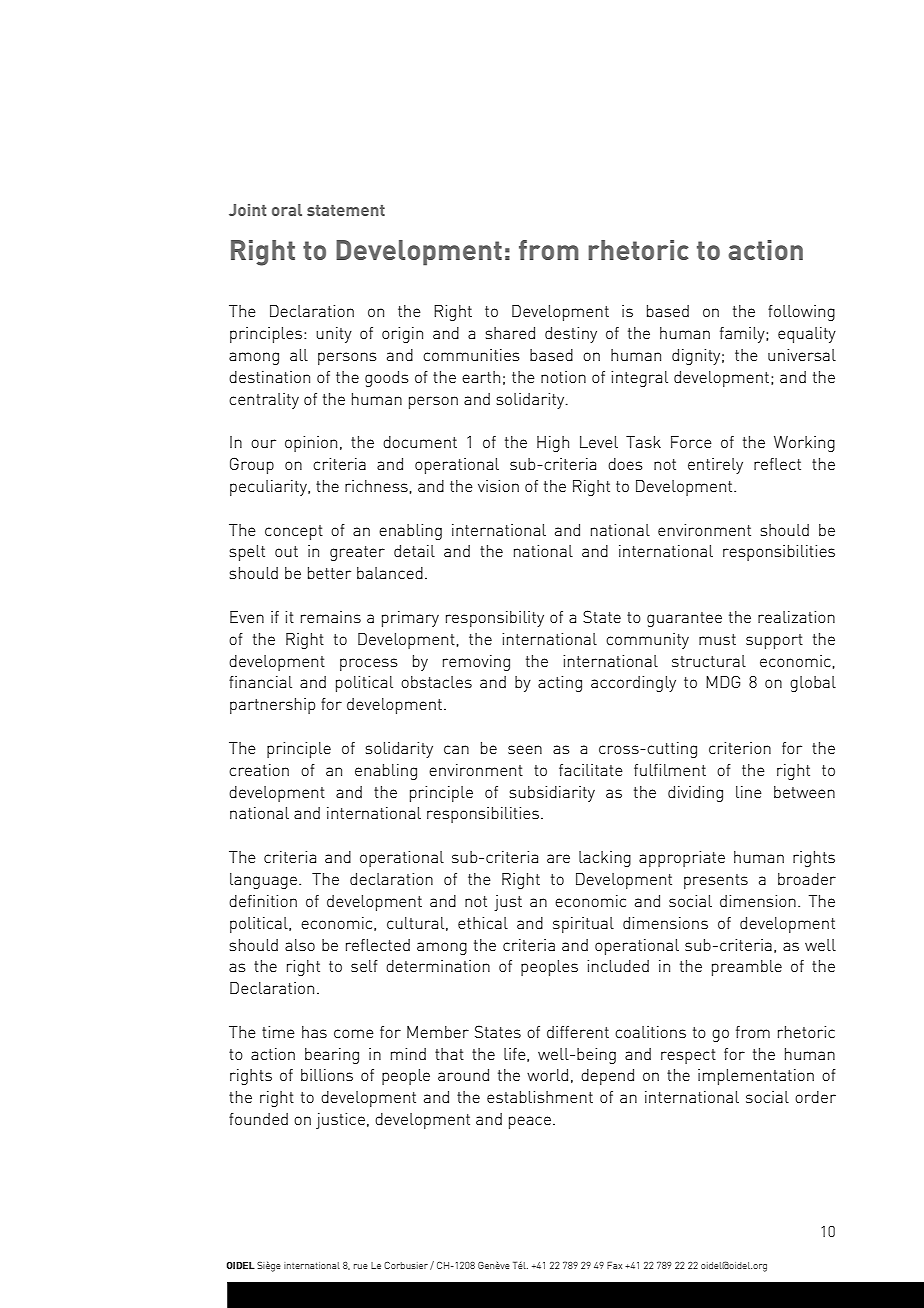  What do you see at coordinates (715, 466) in the image?
I see `entirely` at bounding box center [715, 466].
